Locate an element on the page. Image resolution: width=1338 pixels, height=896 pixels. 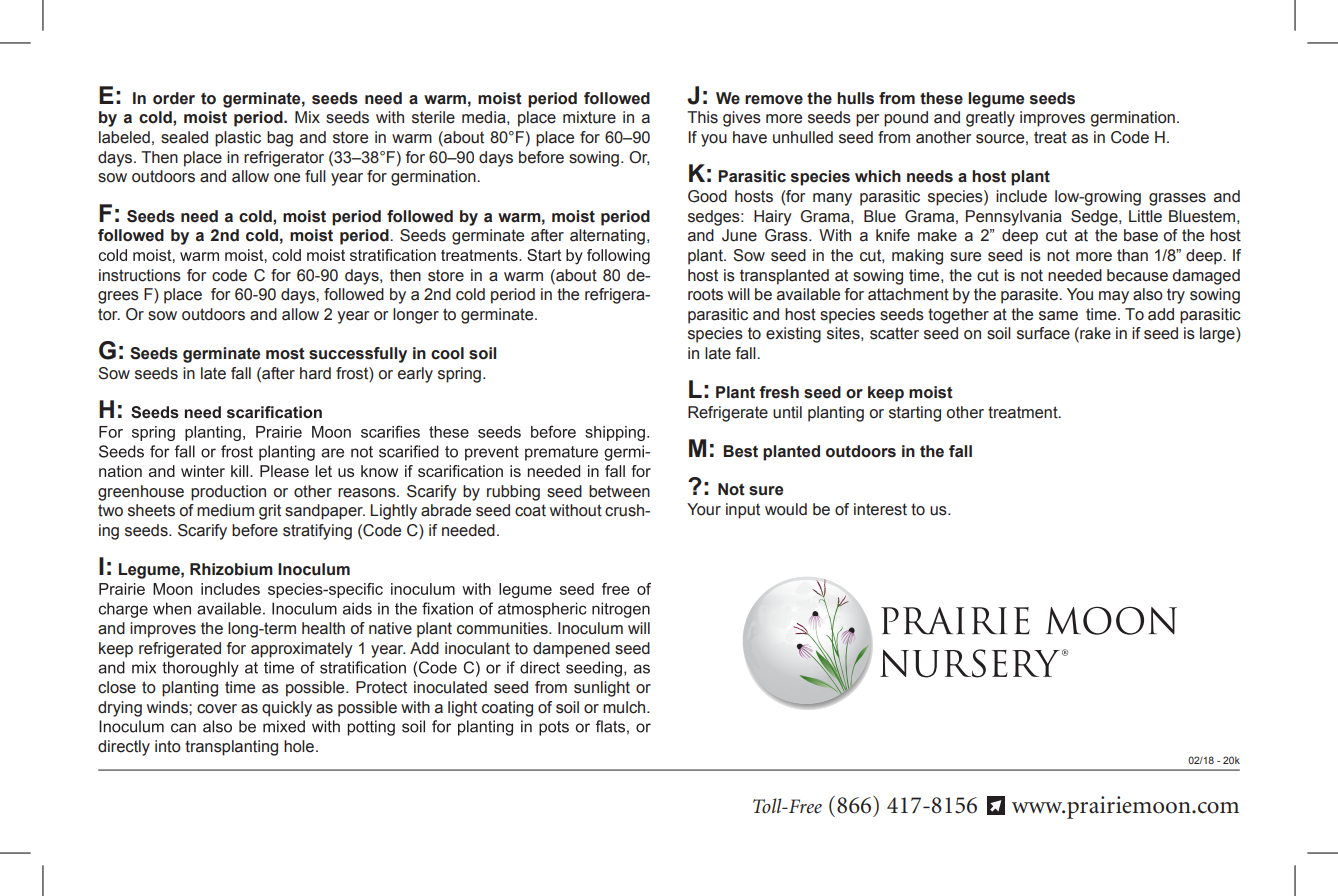
atmospheric is located at coordinates (542, 610).
